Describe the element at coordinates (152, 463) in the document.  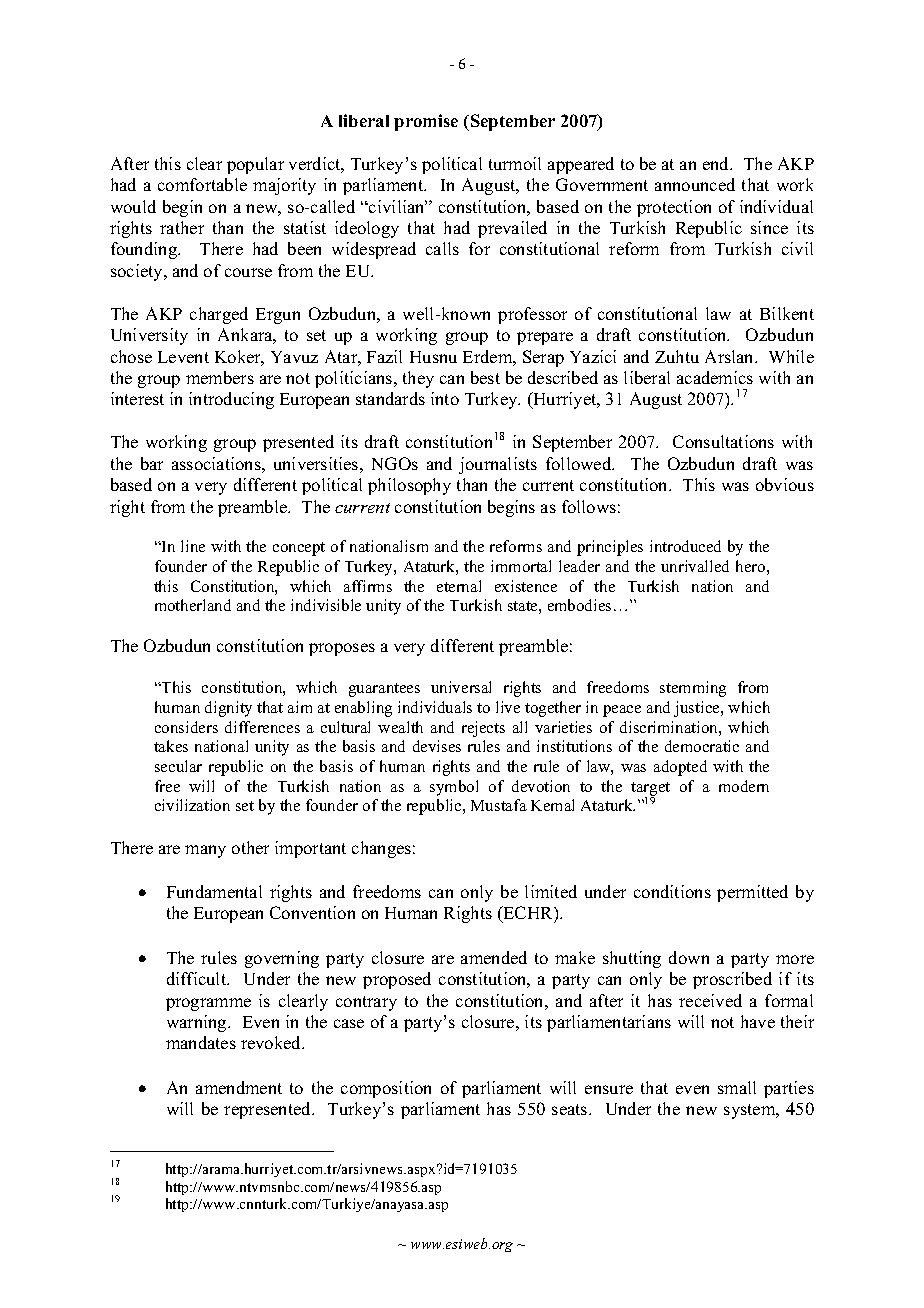
I see `bar` at that location.
